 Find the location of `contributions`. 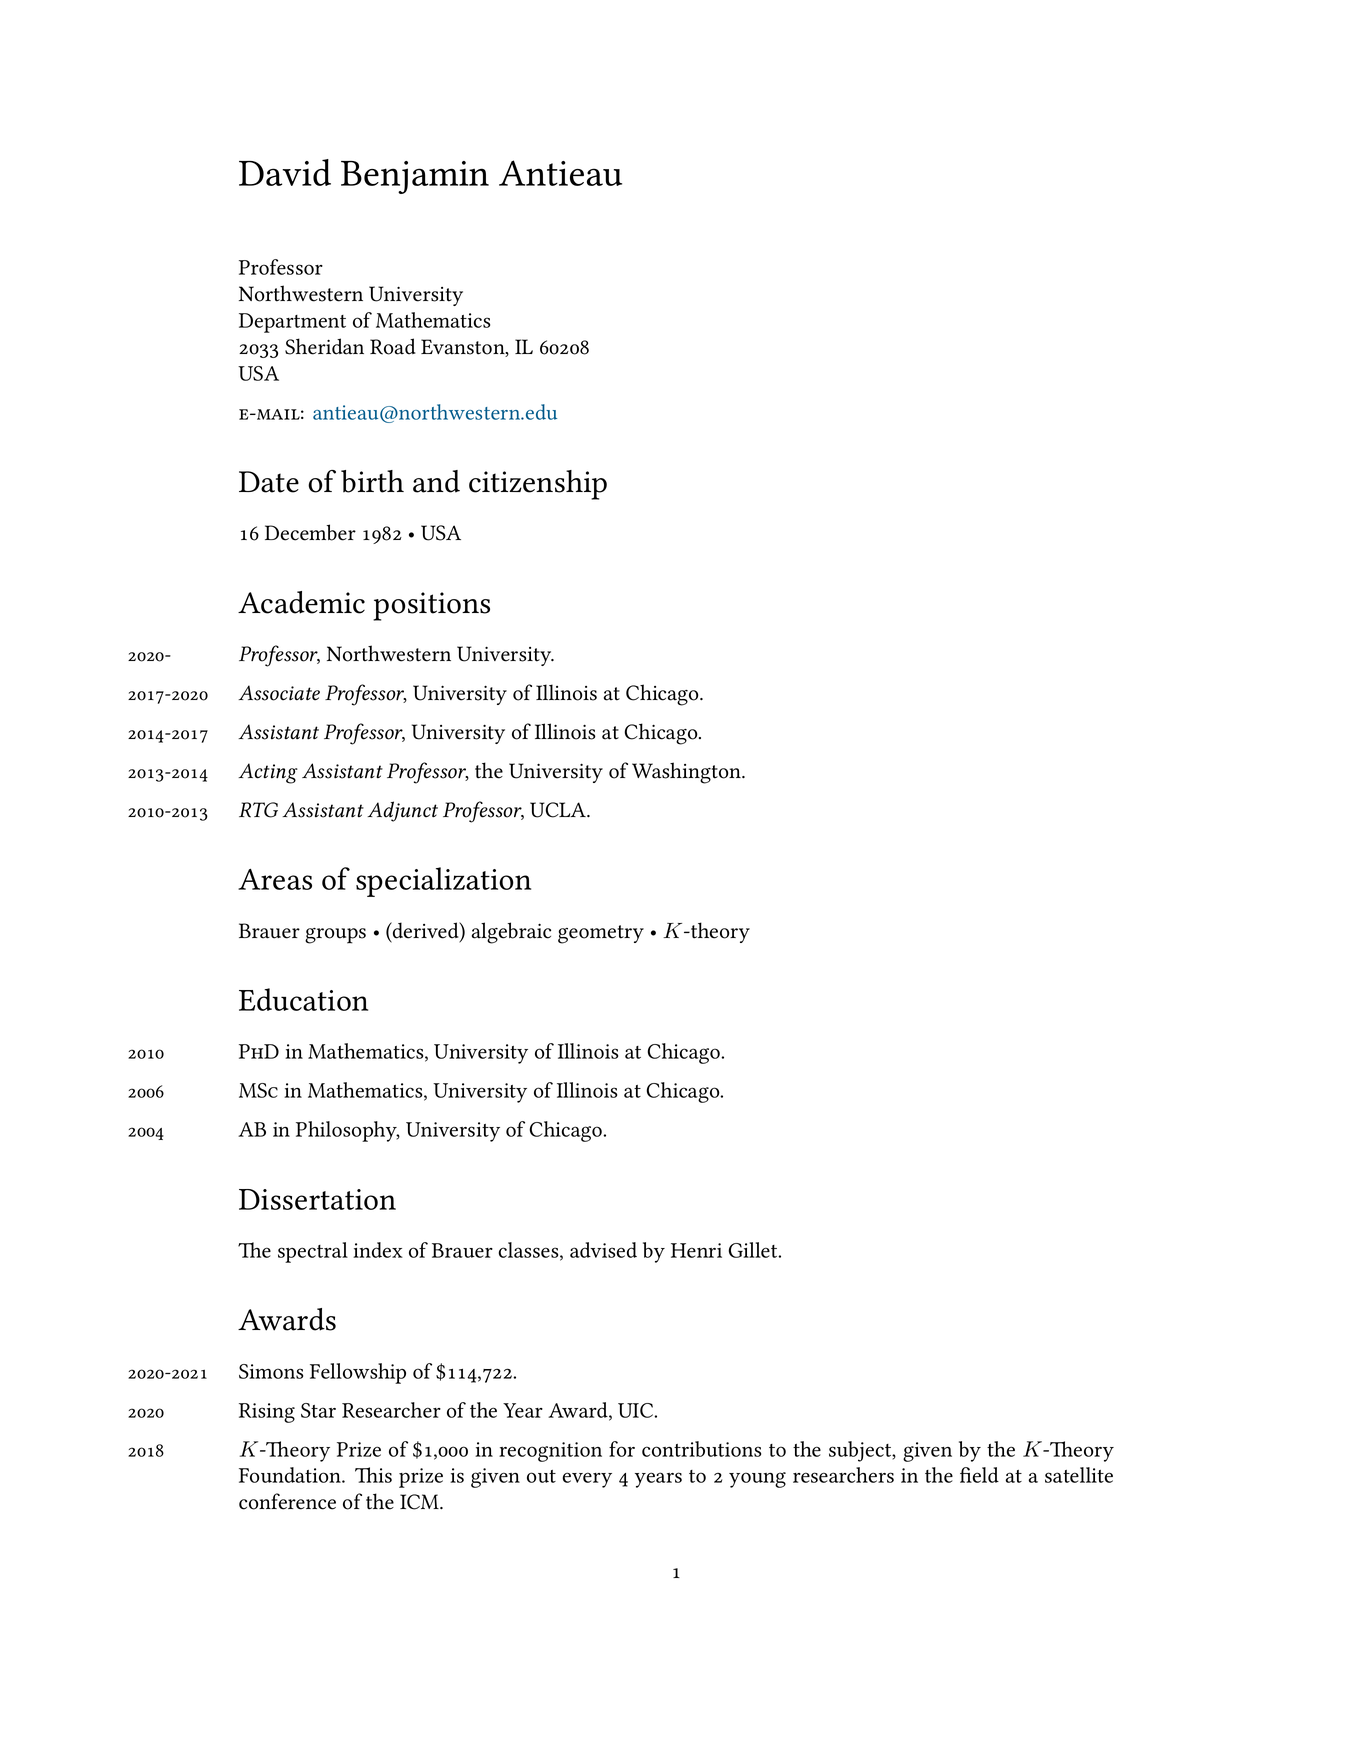

contributions is located at coordinates (701, 1449).
